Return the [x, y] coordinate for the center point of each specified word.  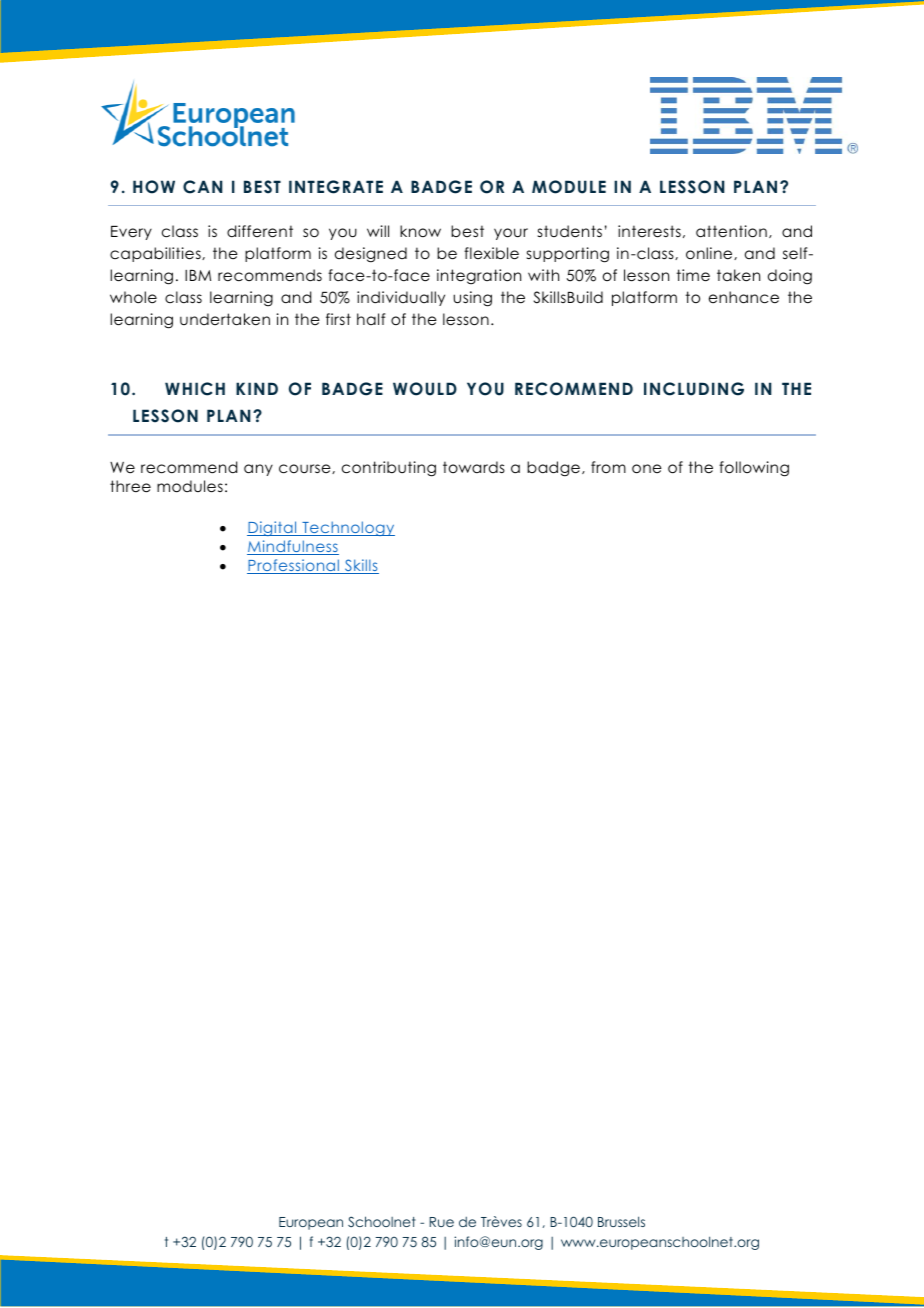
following [754, 469]
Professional [294, 566]
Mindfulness [293, 547]
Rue [441, 1222]
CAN [203, 187]
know [420, 231]
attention [731, 231]
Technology [347, 528]
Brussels [621, 1221]
